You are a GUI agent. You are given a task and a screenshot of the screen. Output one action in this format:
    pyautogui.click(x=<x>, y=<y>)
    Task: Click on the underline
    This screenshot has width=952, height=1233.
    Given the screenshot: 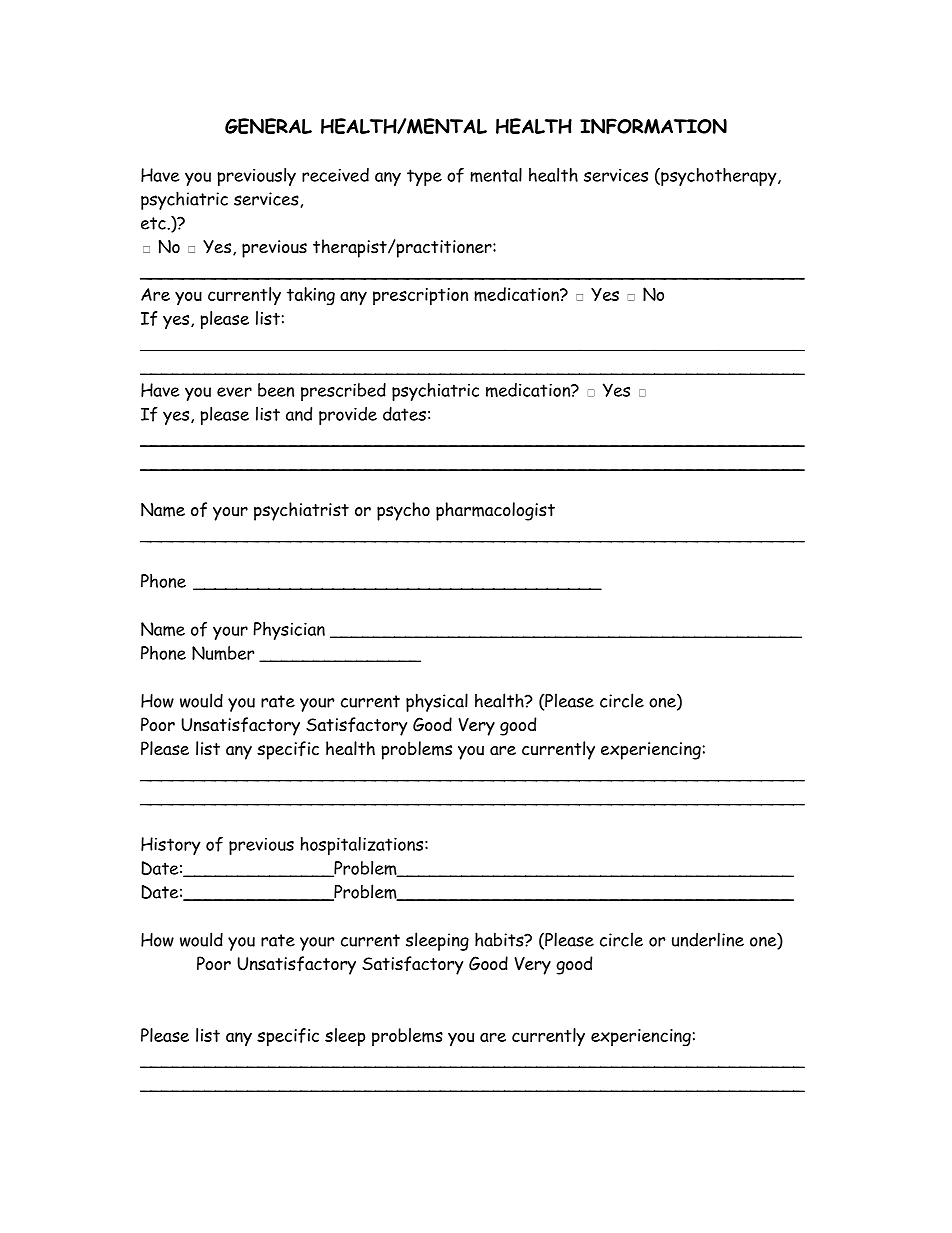 What is the action you would take?
    pyautogui.click(x=708, y=939)
